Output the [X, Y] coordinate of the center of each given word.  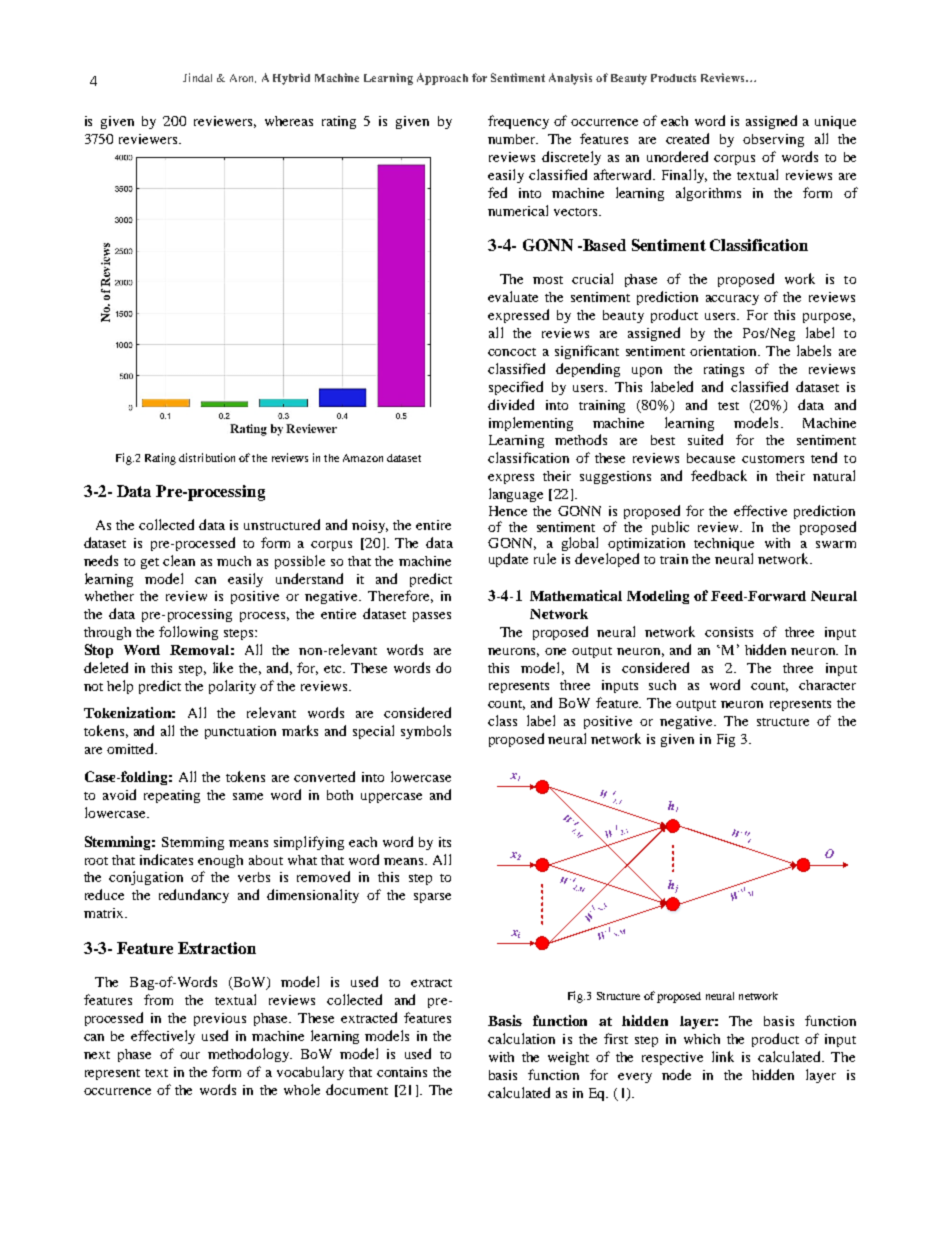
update [508, 560]
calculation [521, 1038]
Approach [442, 79]
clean [179, 560]
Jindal [197, 77]
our [190, 1055]
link [723, 1056]
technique [724, 546]
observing [773, 140]
